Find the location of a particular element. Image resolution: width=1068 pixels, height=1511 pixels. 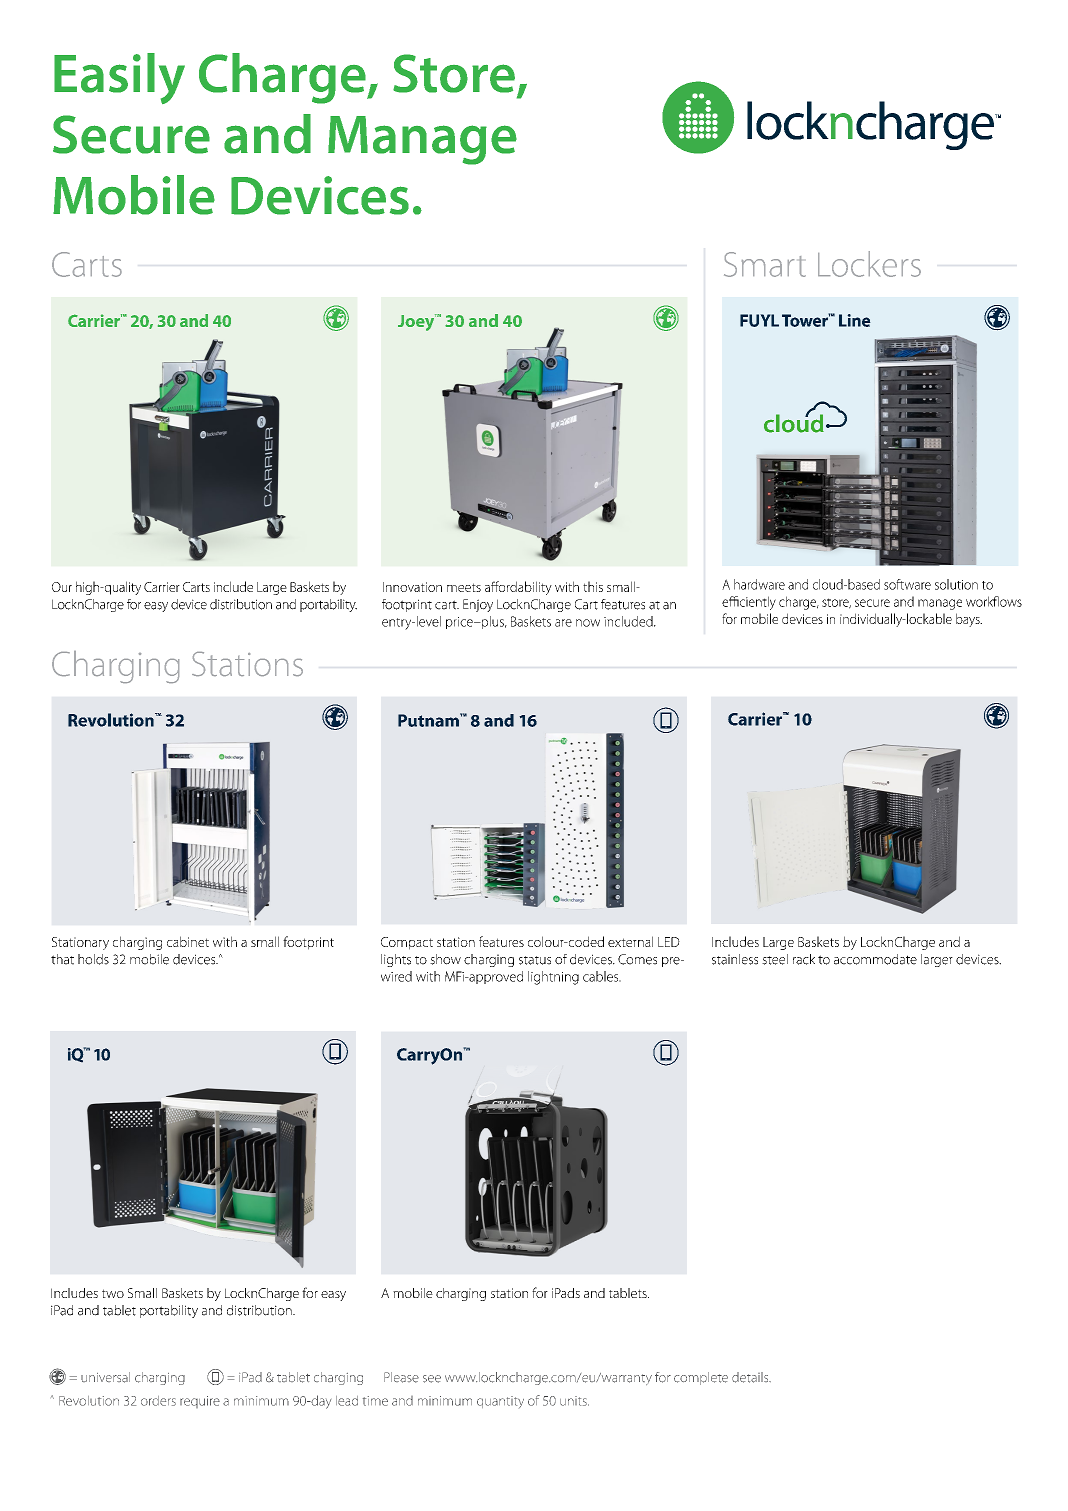

Smart is located at coordinates (765, 264).
